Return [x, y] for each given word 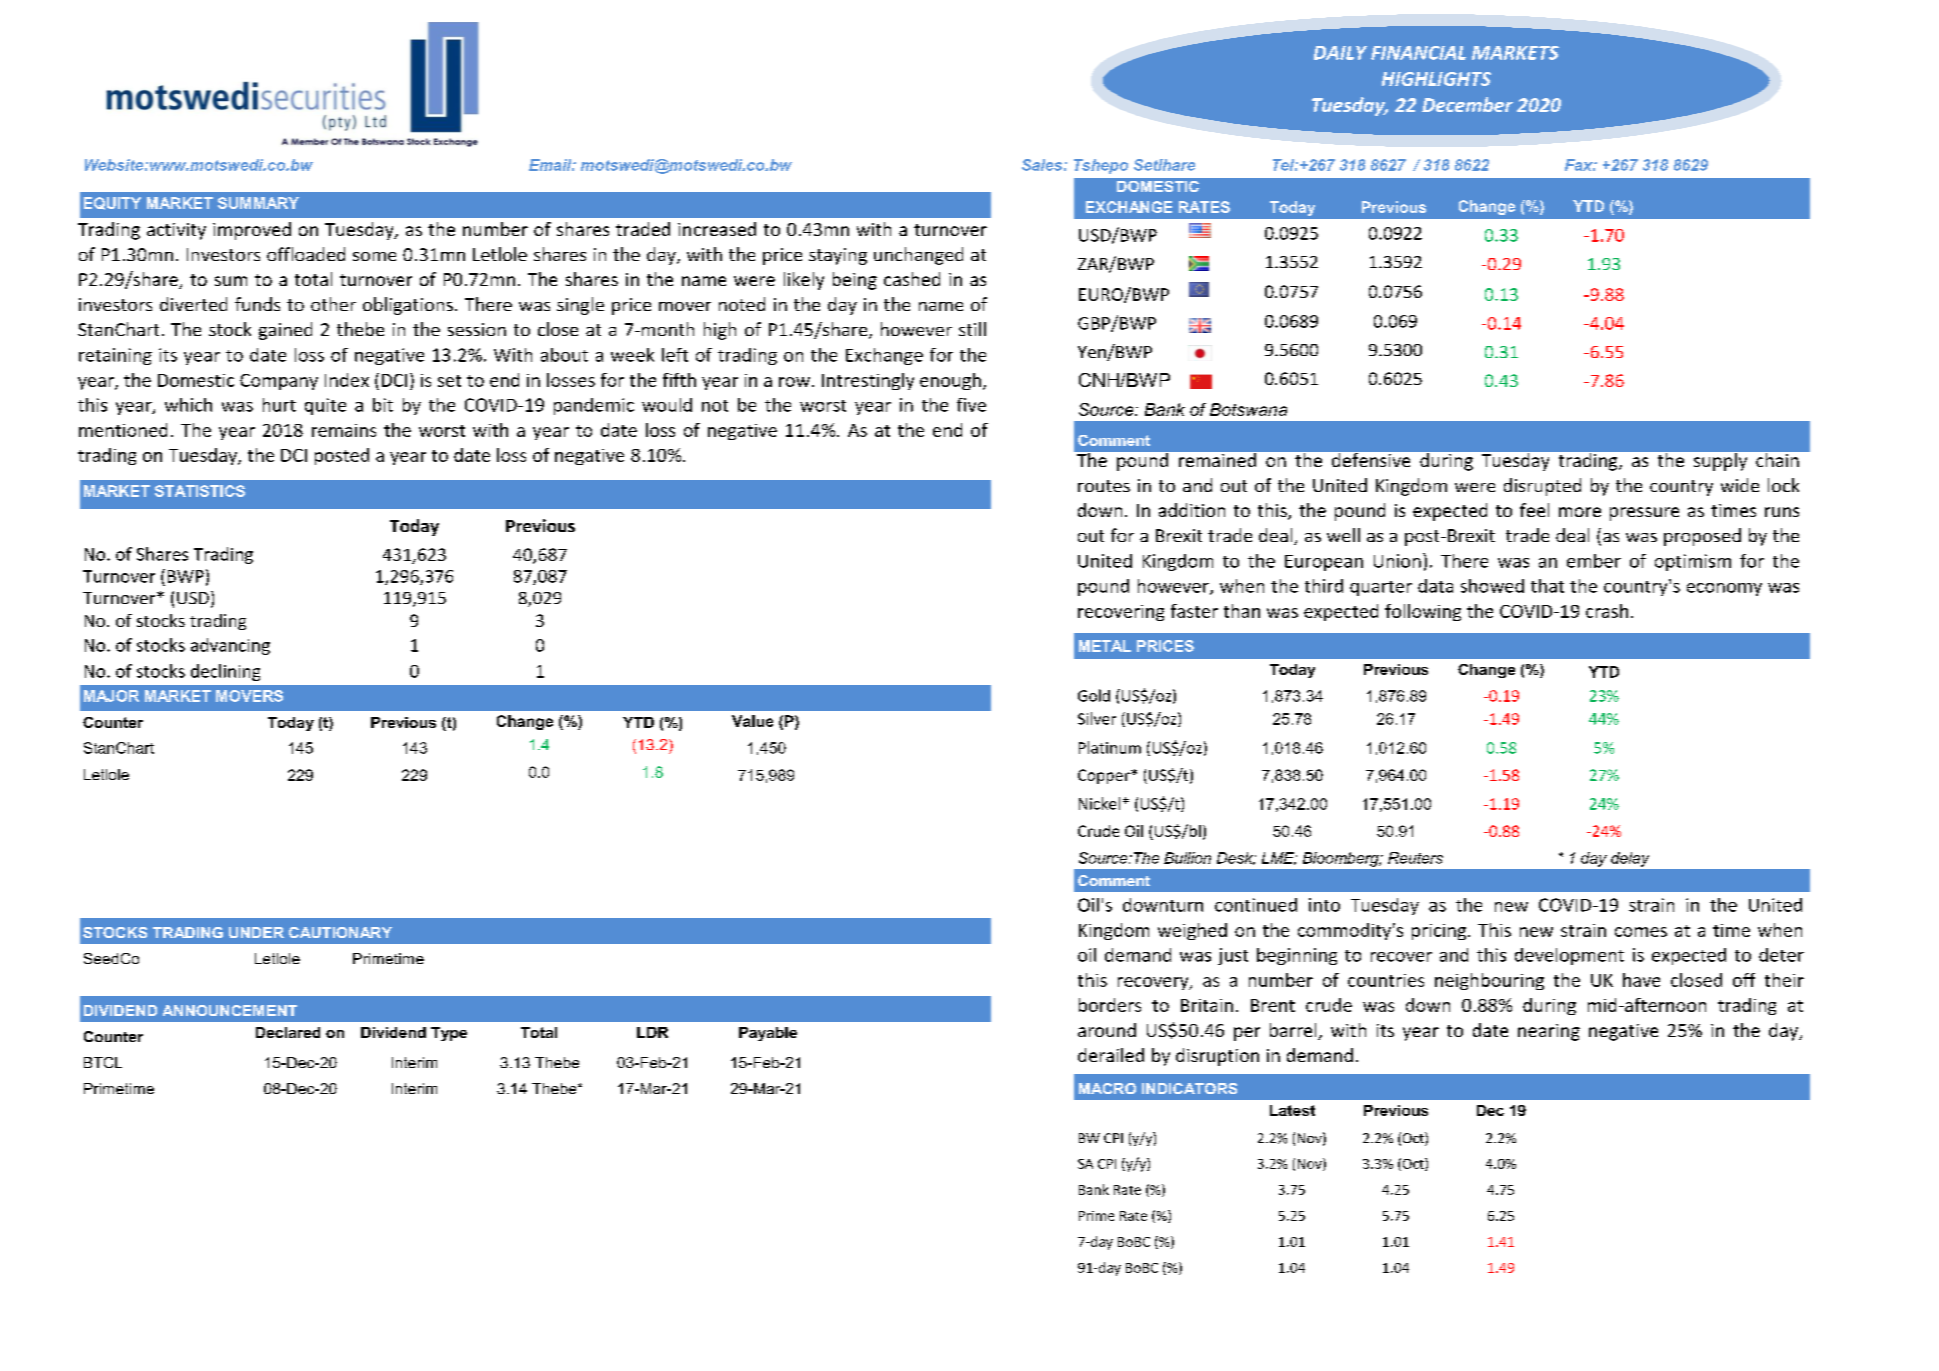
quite [325, 406]
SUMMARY [258, 203]
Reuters [1415, 858]
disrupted [1542, 487]
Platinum [1110, 747]
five [971, 405]
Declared [288, 1032]
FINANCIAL [1418, 53]
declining [225, 672]
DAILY [1340, 53]
